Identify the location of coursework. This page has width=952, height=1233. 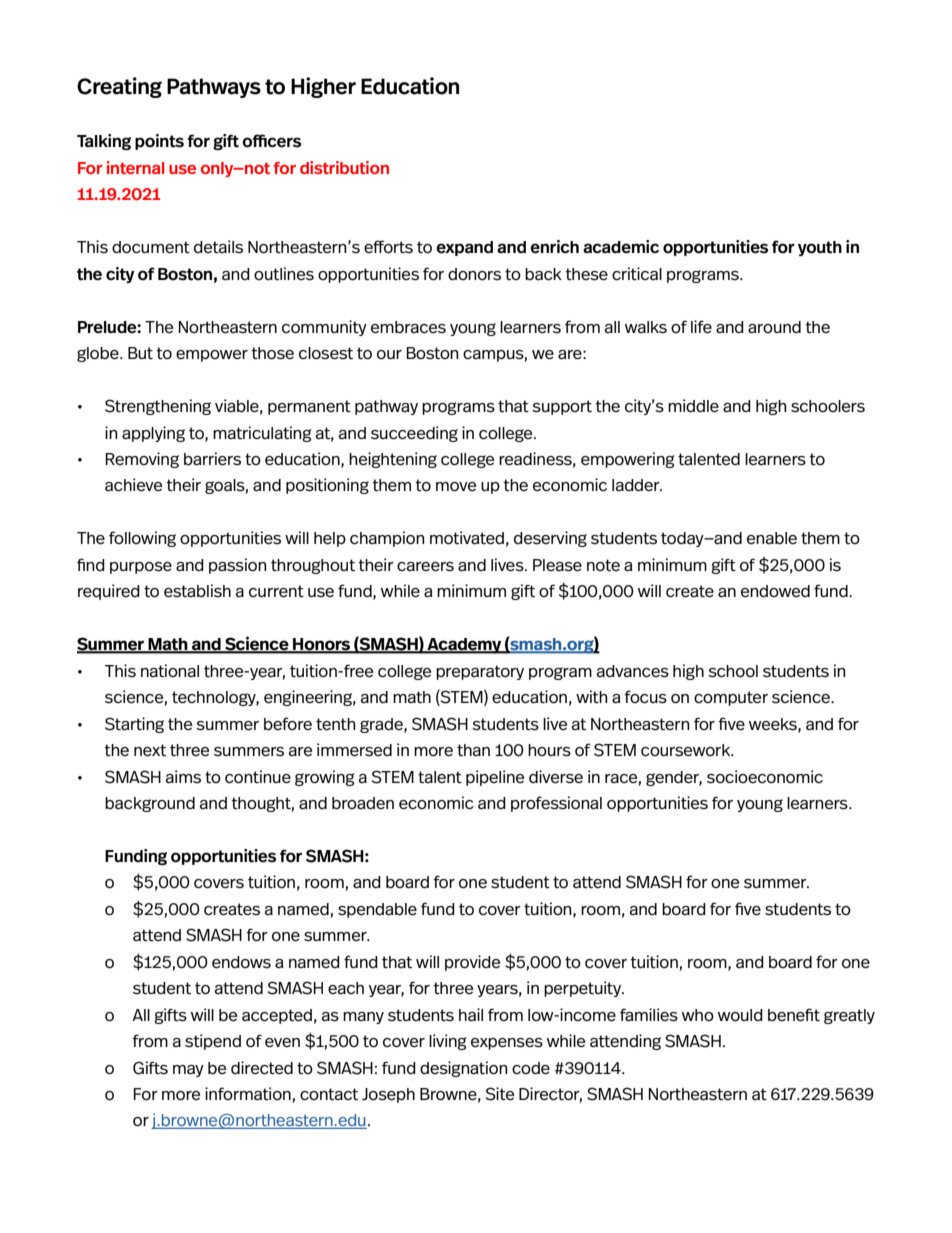
(687, 750).
